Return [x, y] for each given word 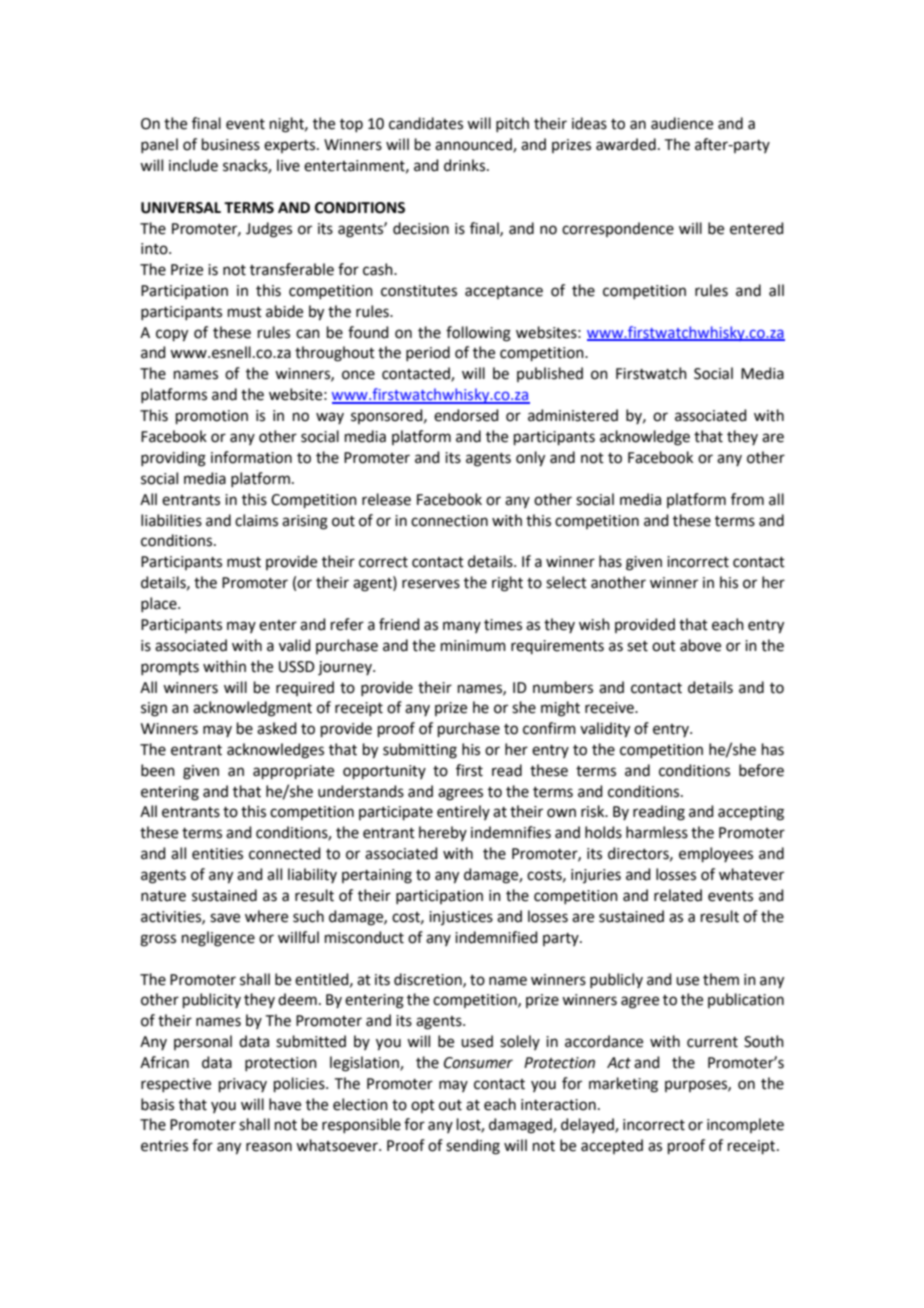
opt [423, 1106]
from [747, 499]
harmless [657, 832]
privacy [243, 1085]
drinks [466, 165]
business [231, 144]
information [251, 457]
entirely [463, 812]
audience [682, 123]
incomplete [745, 1125]
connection [449, 521]
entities [217, 854]
